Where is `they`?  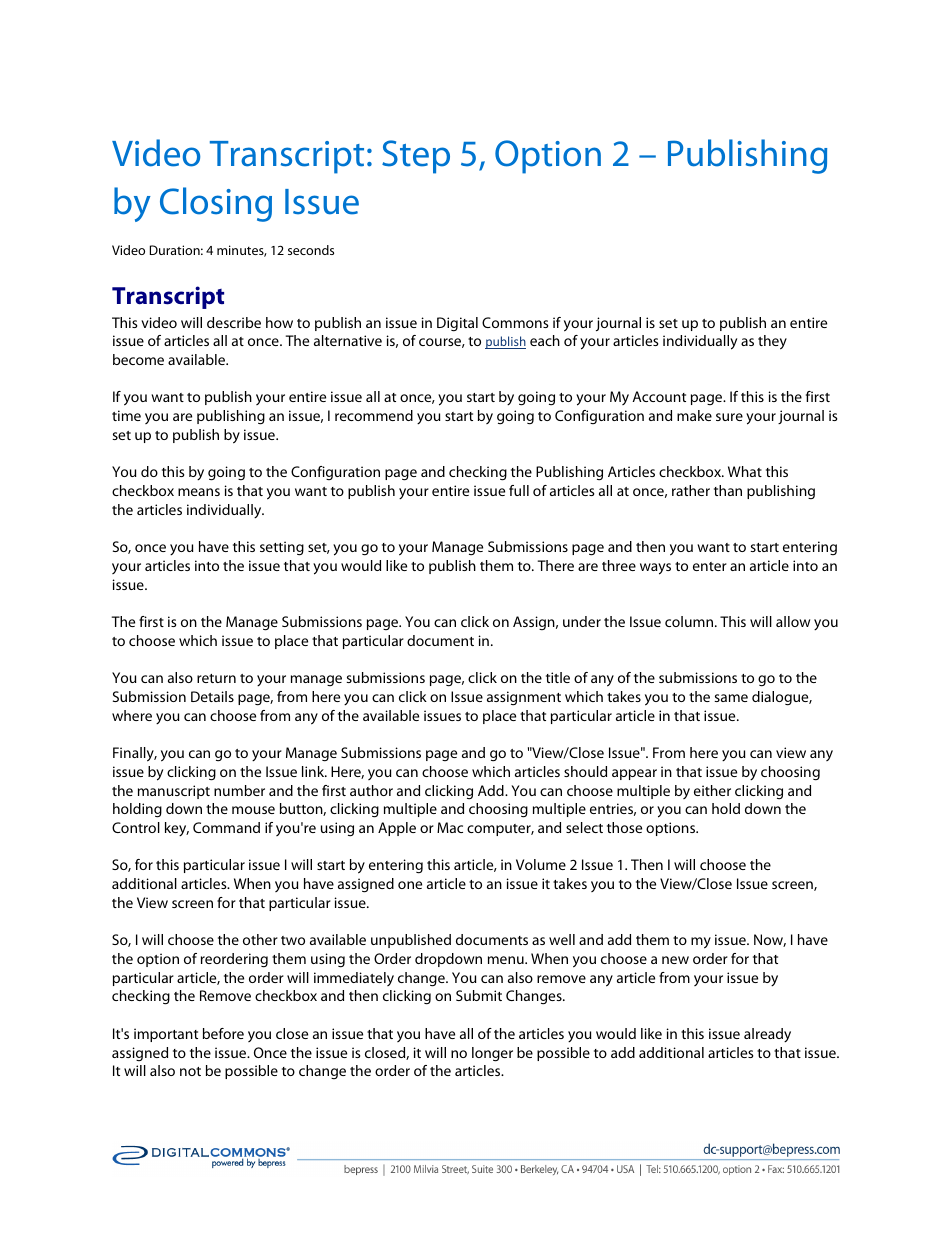 they is located at coordinates (772, 342).
